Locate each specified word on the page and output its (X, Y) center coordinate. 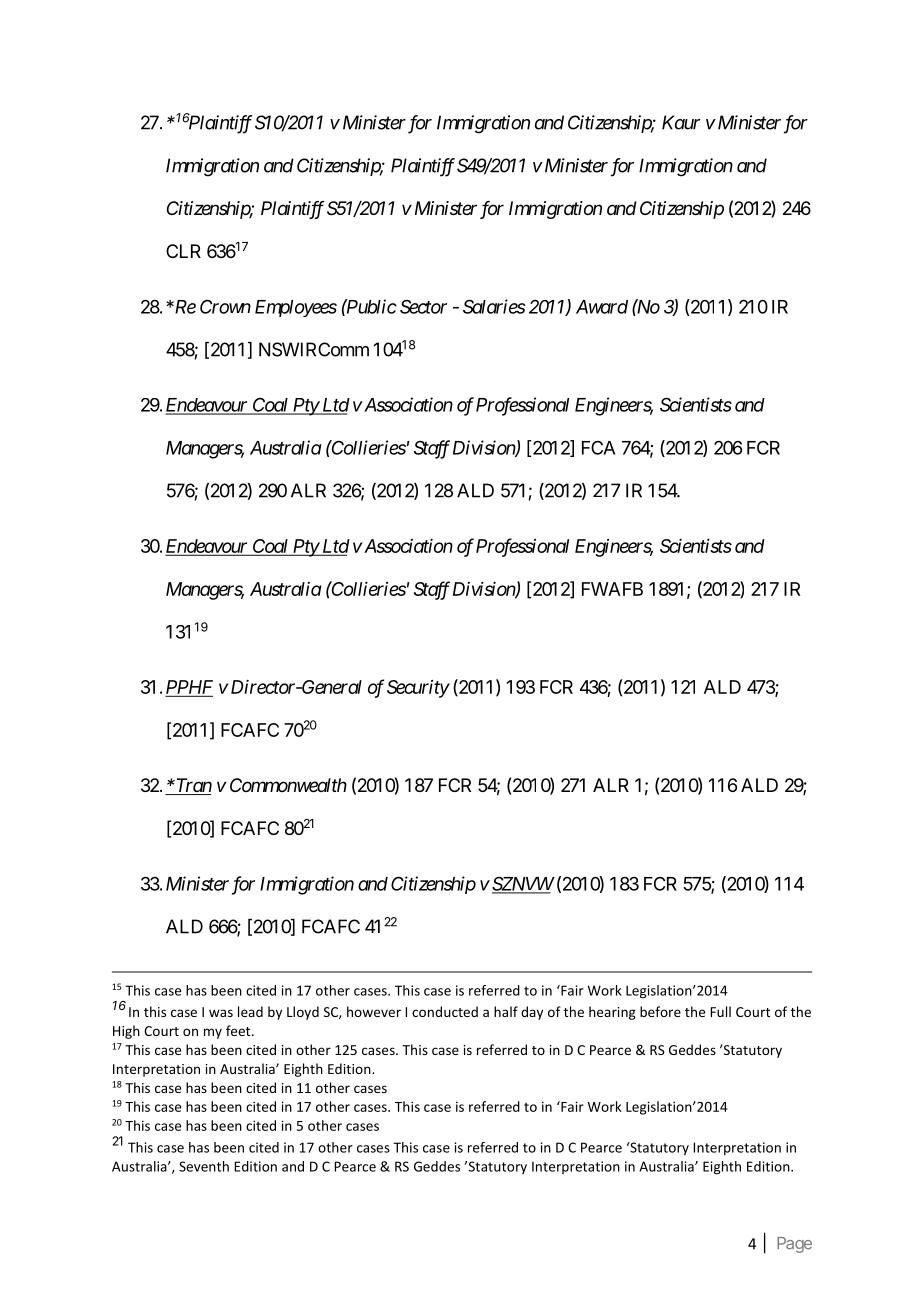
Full (720, 1011)
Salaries (494, 306)
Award (602, 307)
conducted (445, 1011)
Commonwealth (288, 785)
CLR (183, 251)
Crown (225, 306)
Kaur (681, 122)
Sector (423, 307)
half (506, 1011)
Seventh (204, 1166)
